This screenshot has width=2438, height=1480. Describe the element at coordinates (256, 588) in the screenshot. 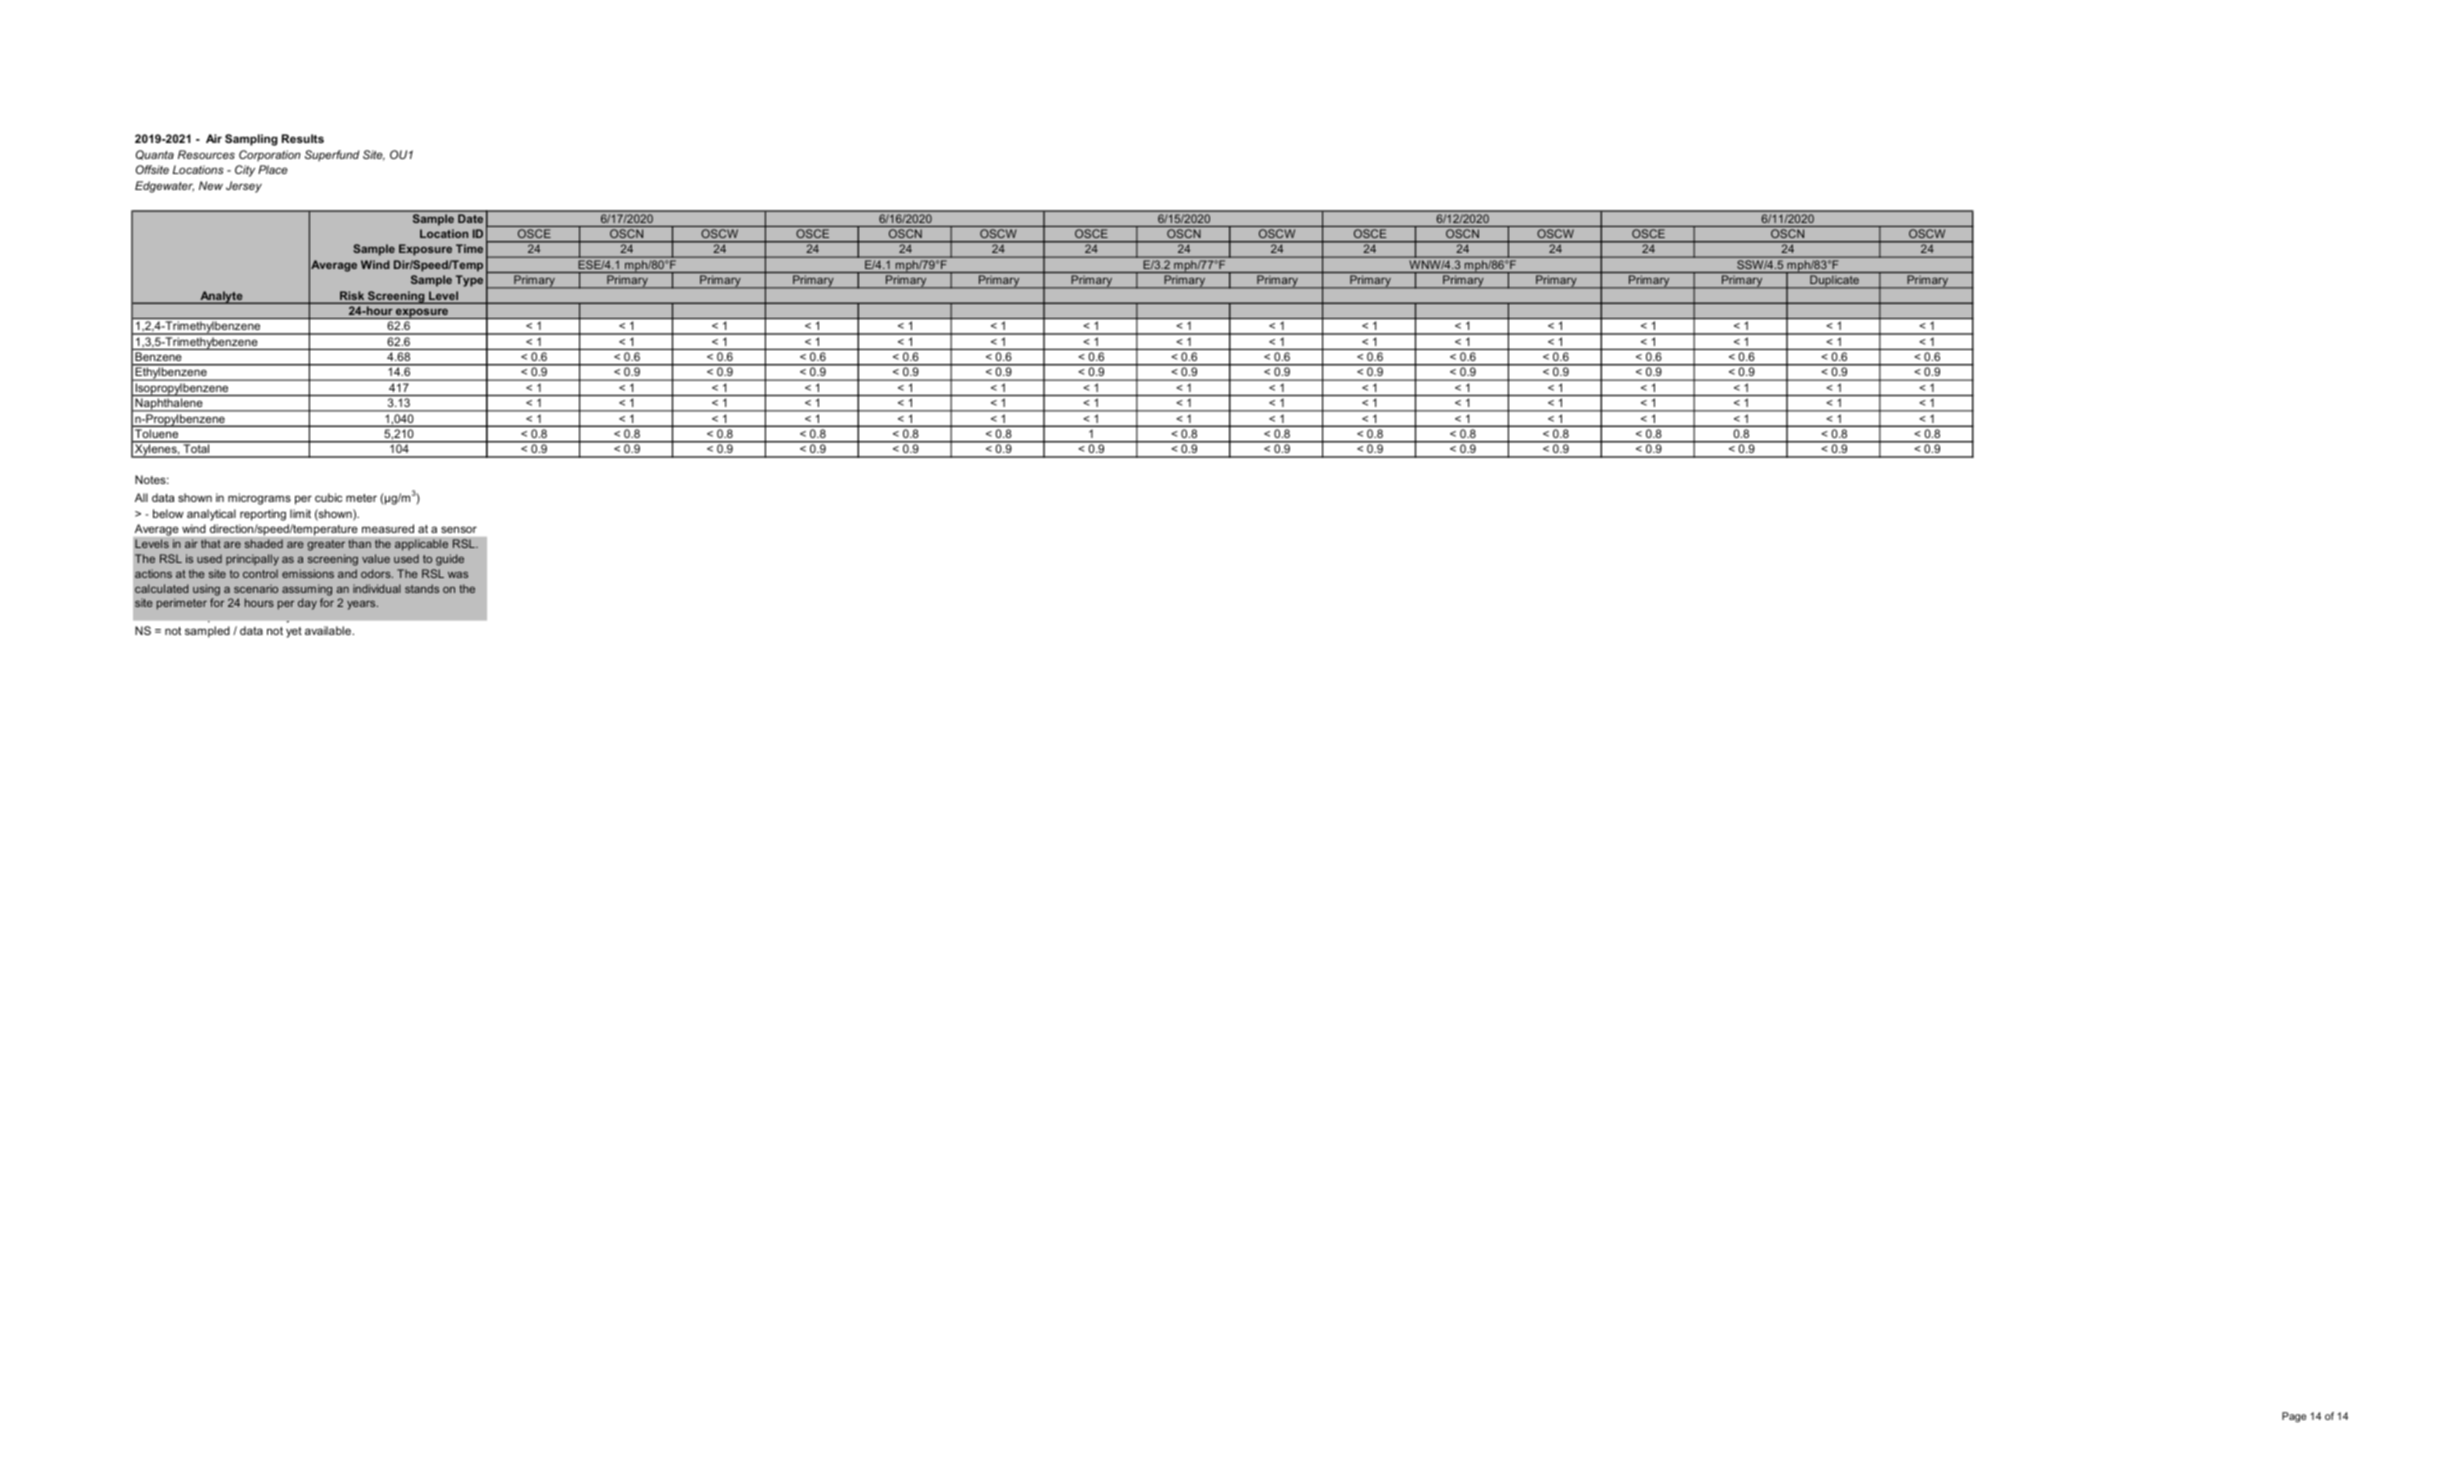

I see `scenario` at that location.
